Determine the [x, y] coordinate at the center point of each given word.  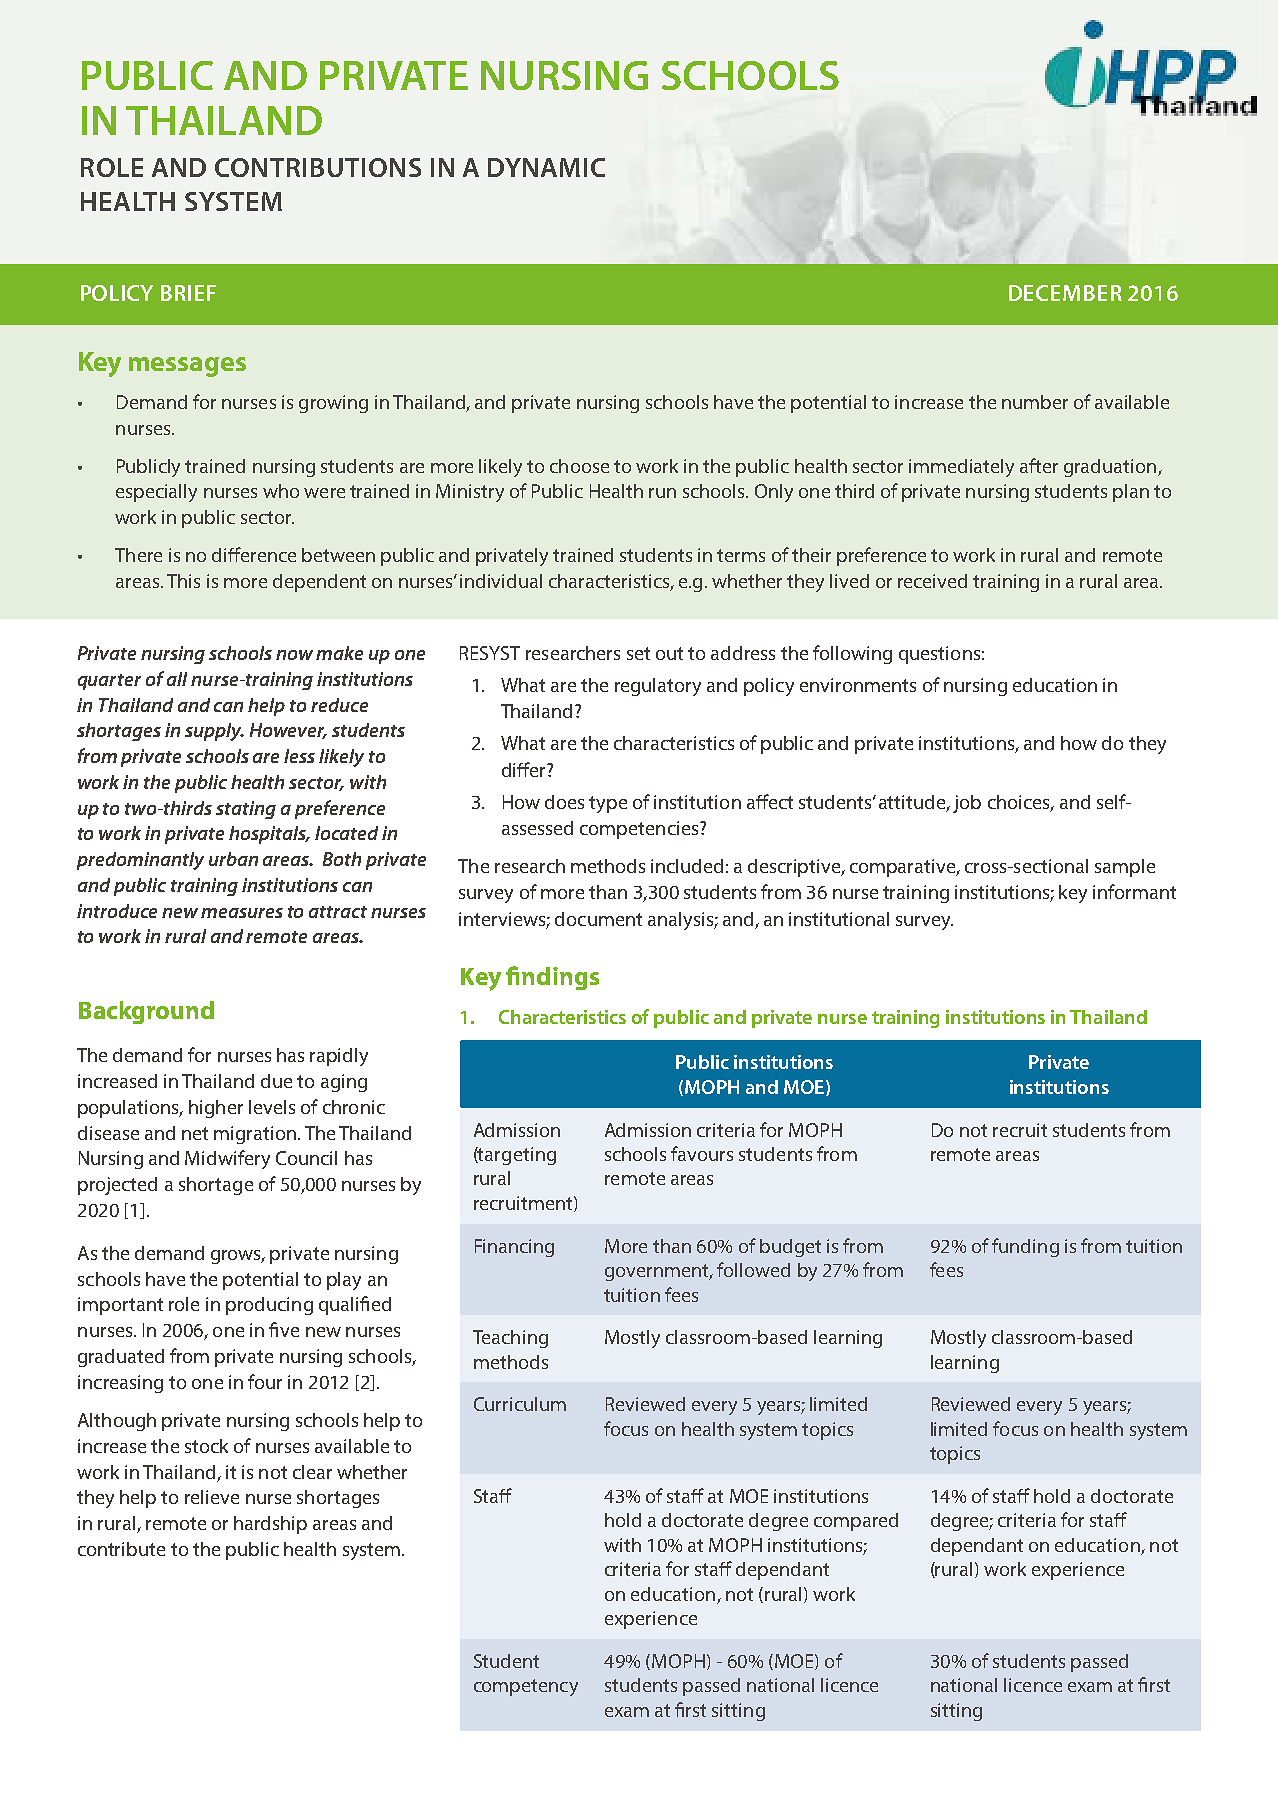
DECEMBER [1065, 293]
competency [526, 1687]
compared [856, 1522]
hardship [270, 1525]
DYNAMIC [546, 167]
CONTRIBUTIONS [318, 167]
